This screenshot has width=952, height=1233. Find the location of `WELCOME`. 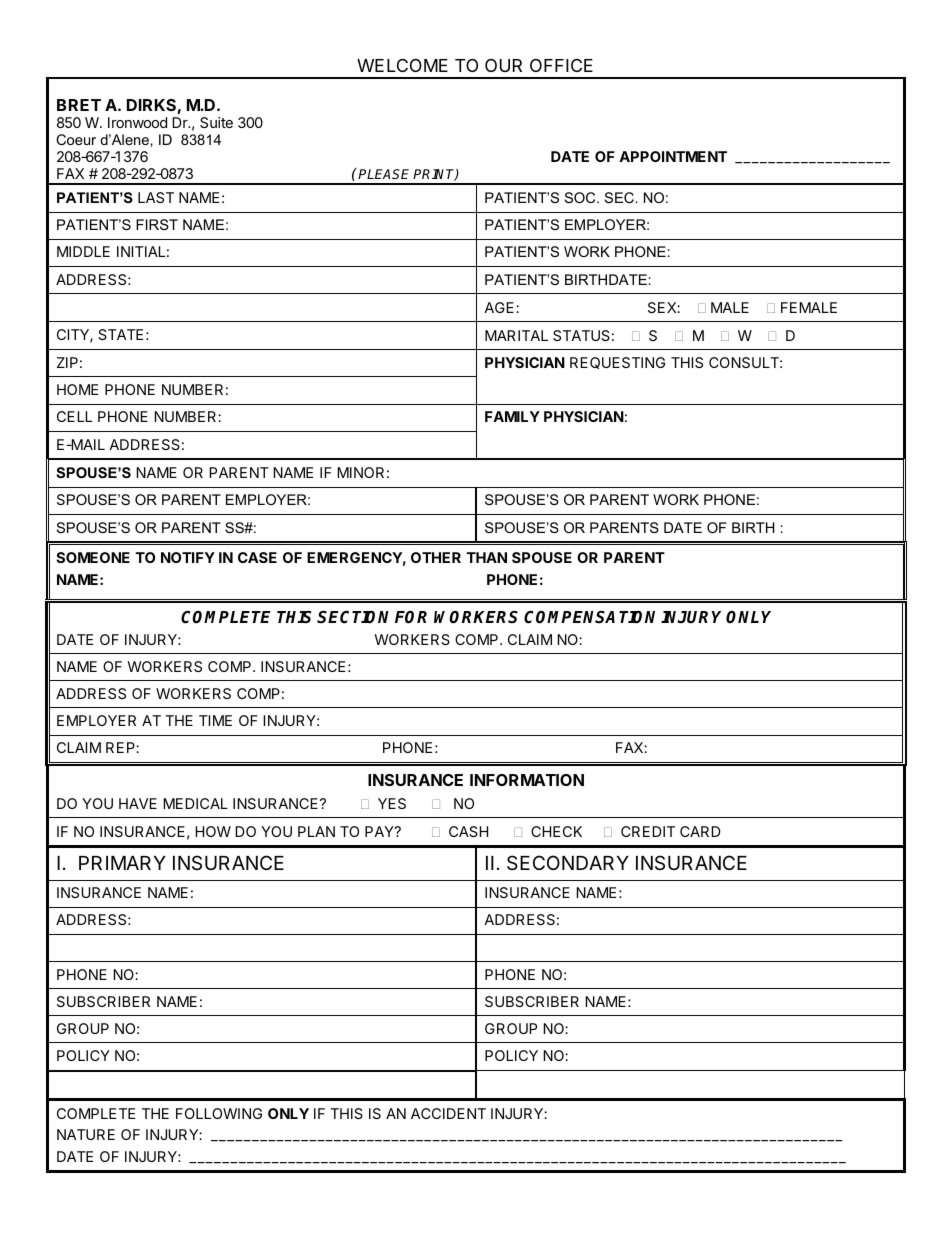

WELCOME is located at coordinates (402, 65).
